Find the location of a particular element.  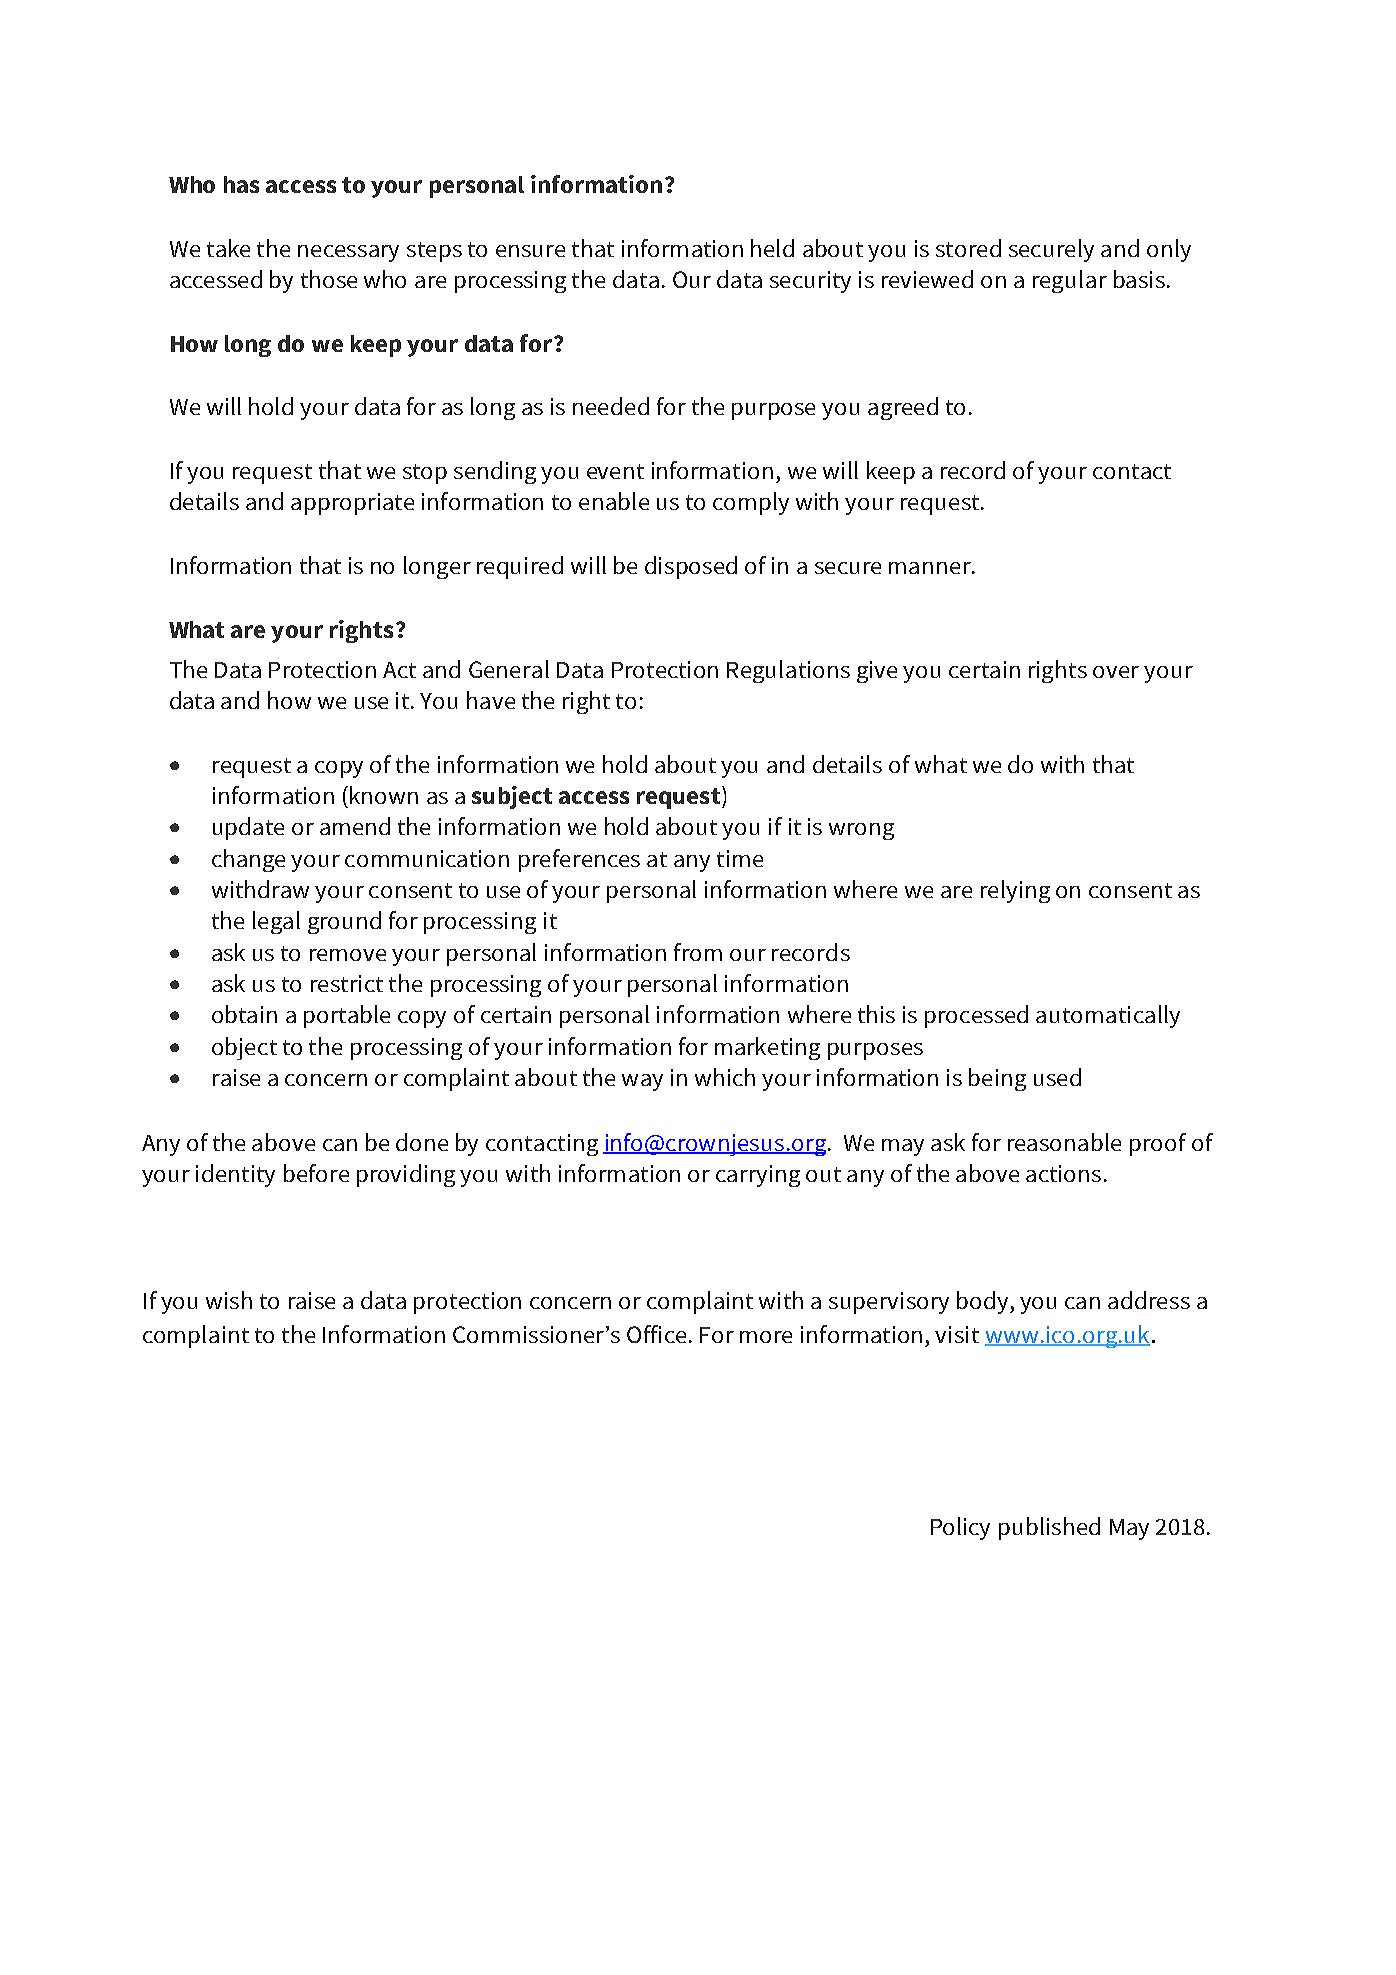

amend is located at coordinates (355, 826).
